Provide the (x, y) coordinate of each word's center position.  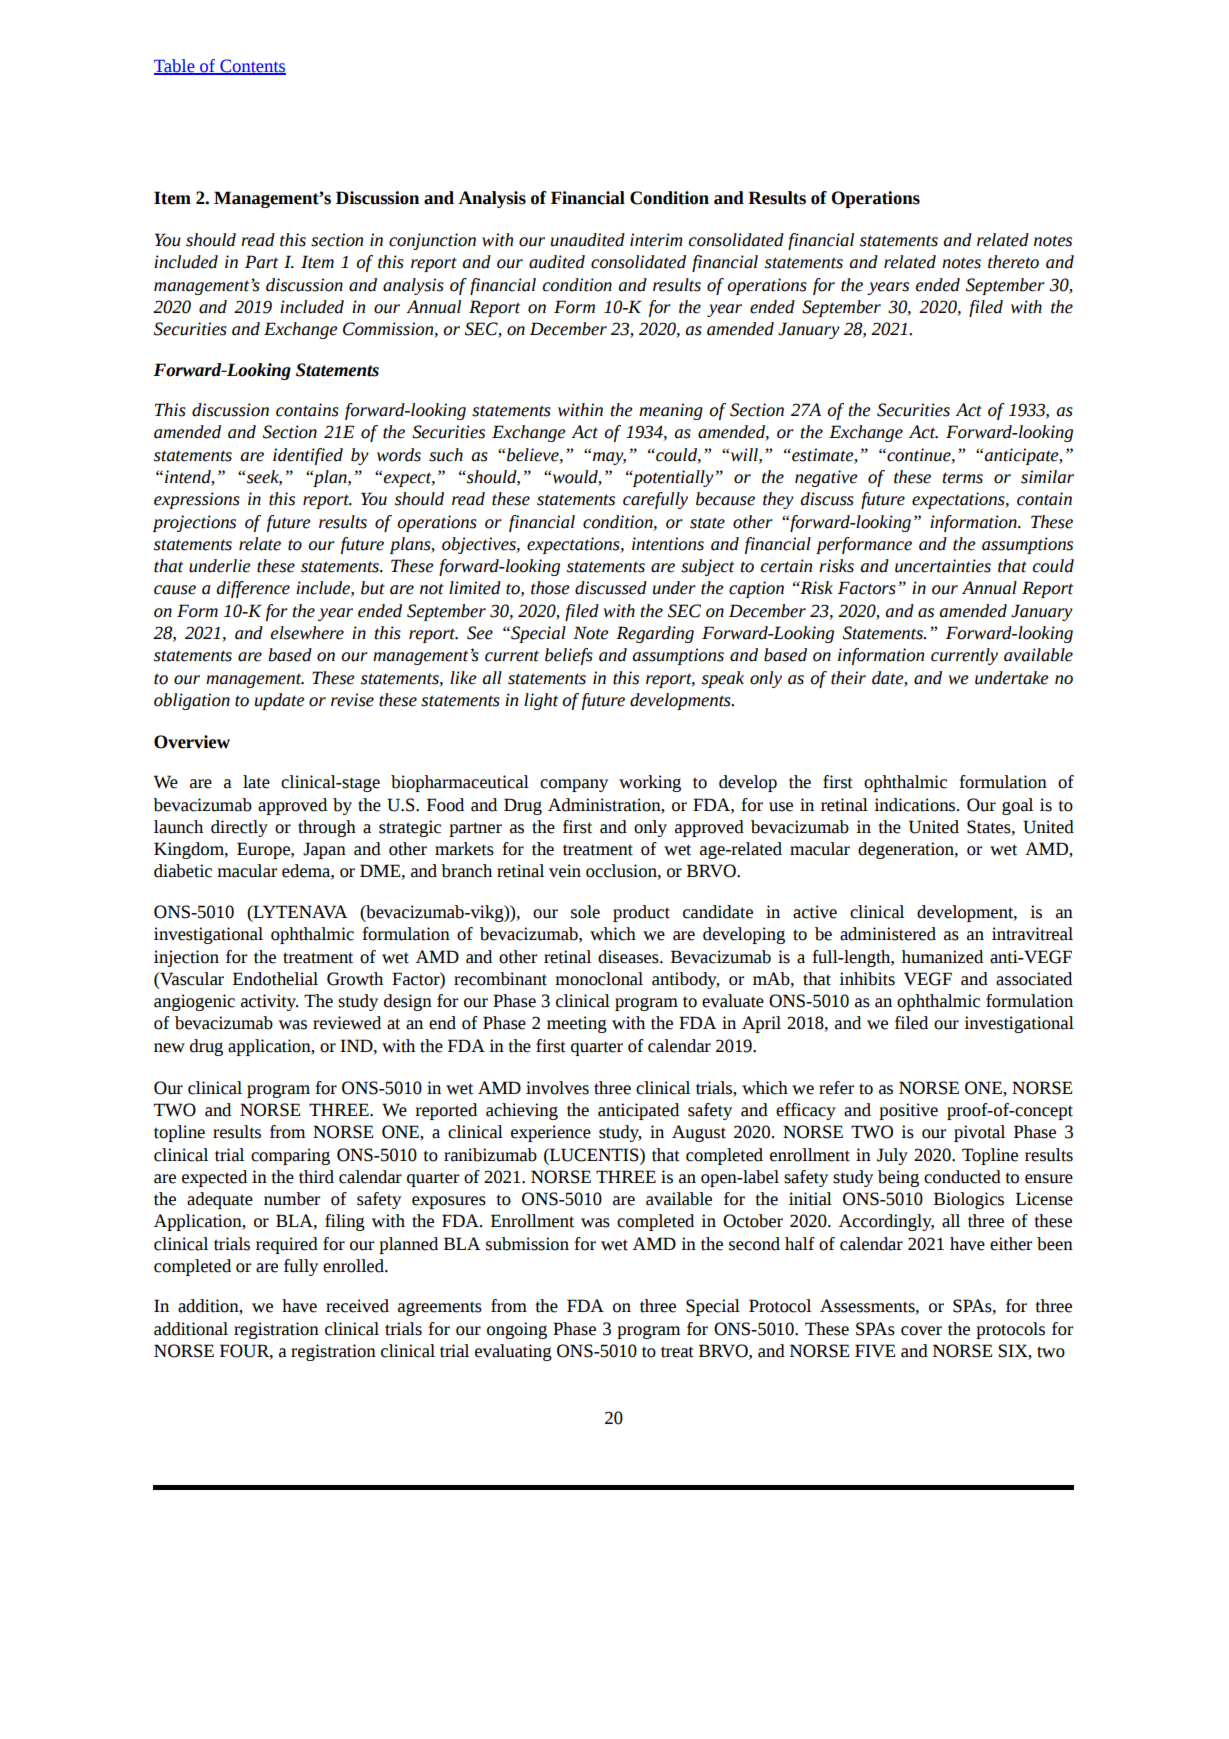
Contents (252, 66)
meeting (577, 1024)
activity (269, 1002)
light (541, 701)
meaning (671, 411)
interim (656, 240)
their (848, 678)
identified (308, 456)
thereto (1013, 262)
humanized (942, 957)
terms (962, 478)
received (357, 1306)
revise (352, 700)
